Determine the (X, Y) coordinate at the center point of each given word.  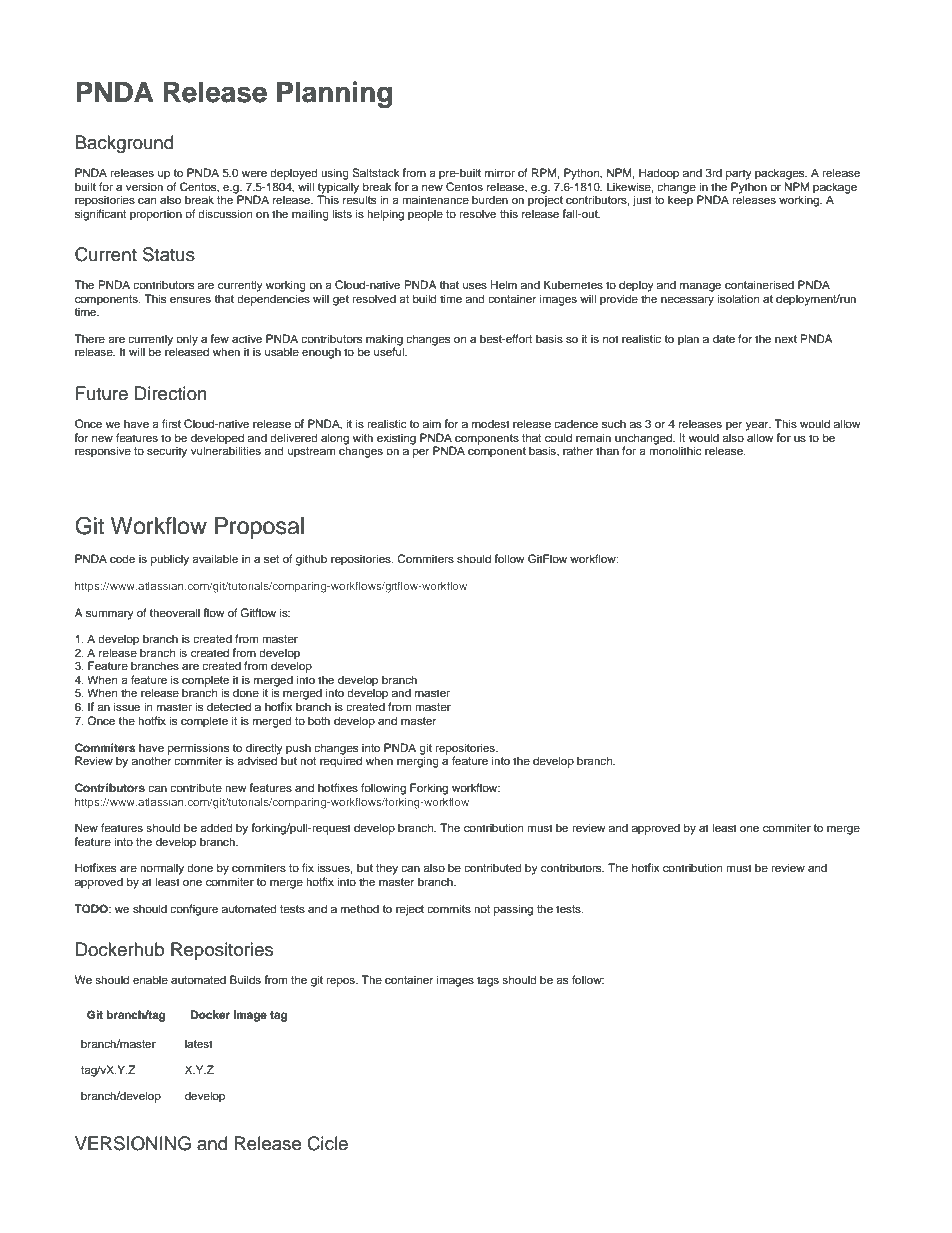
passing (513, 910)
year (758, 426)
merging (418, 761)
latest (199, 1043)
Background (124, 144)
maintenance (435, 199)
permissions (198, 749)
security (167, 452)
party (739, 174)
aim (432, 423)
